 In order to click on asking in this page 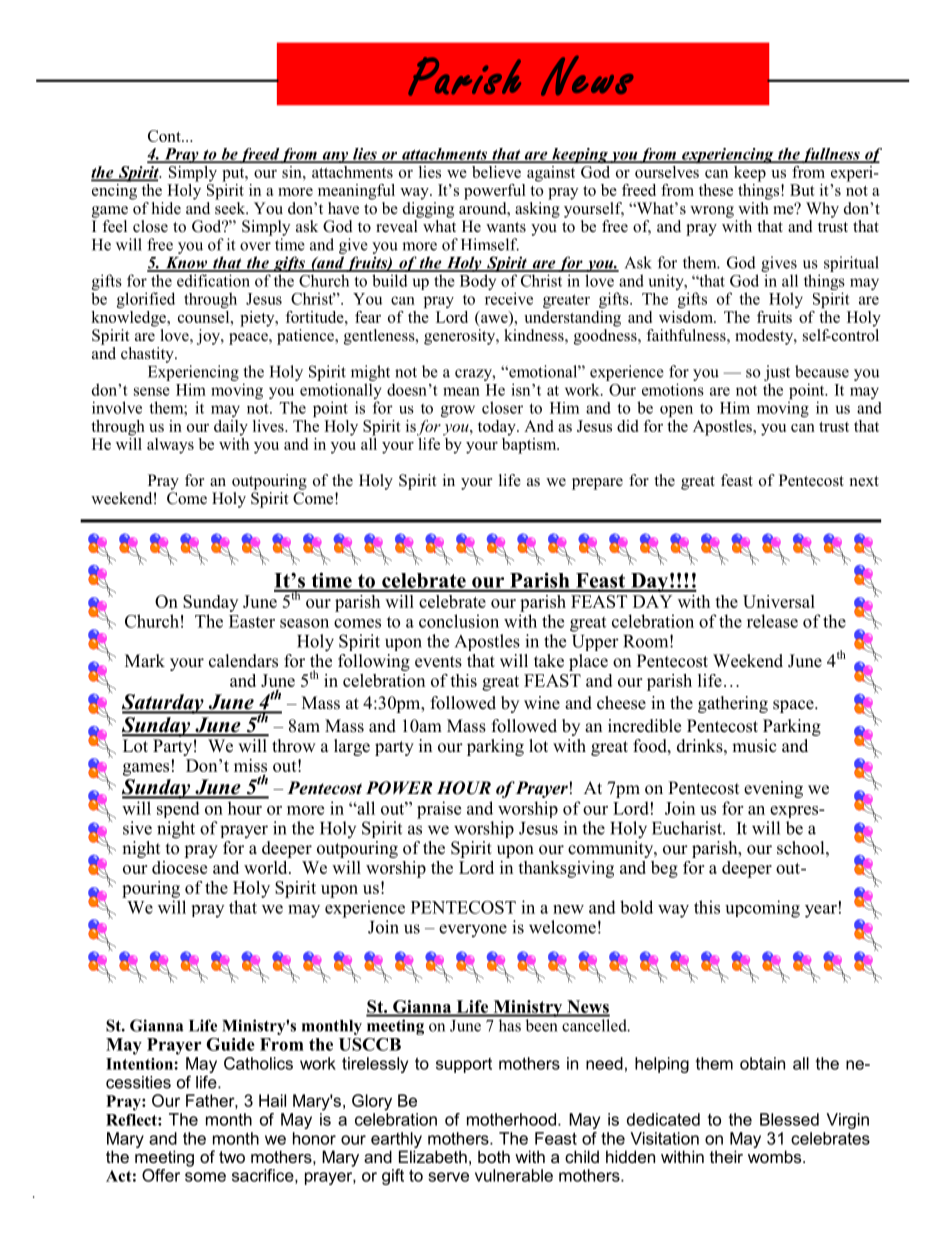, I will do `click(537, 208)`.
